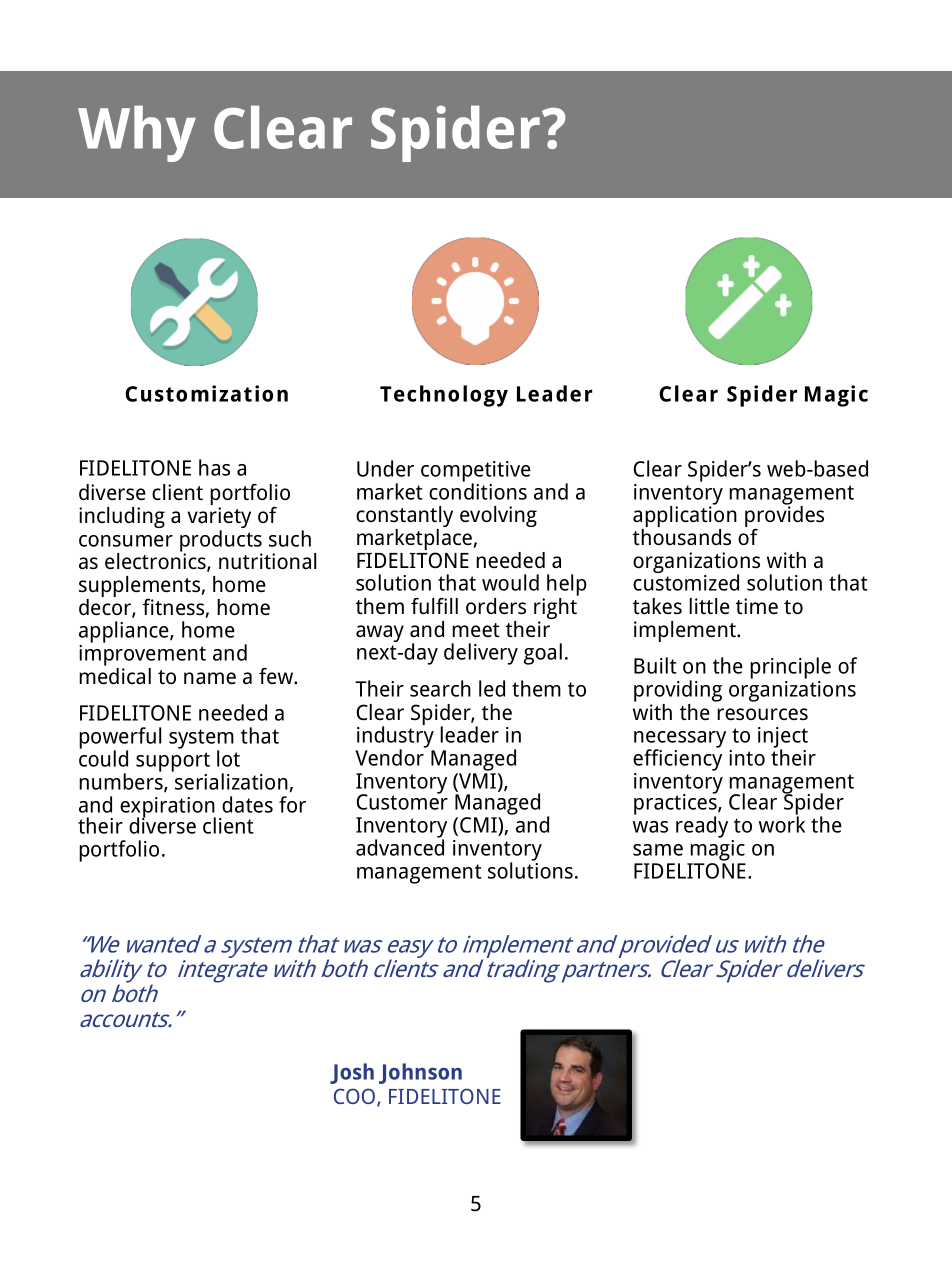  What do you see at coordinates (173, 762) in the screenshot?
I see `support` at bounding box center [173, 762].
